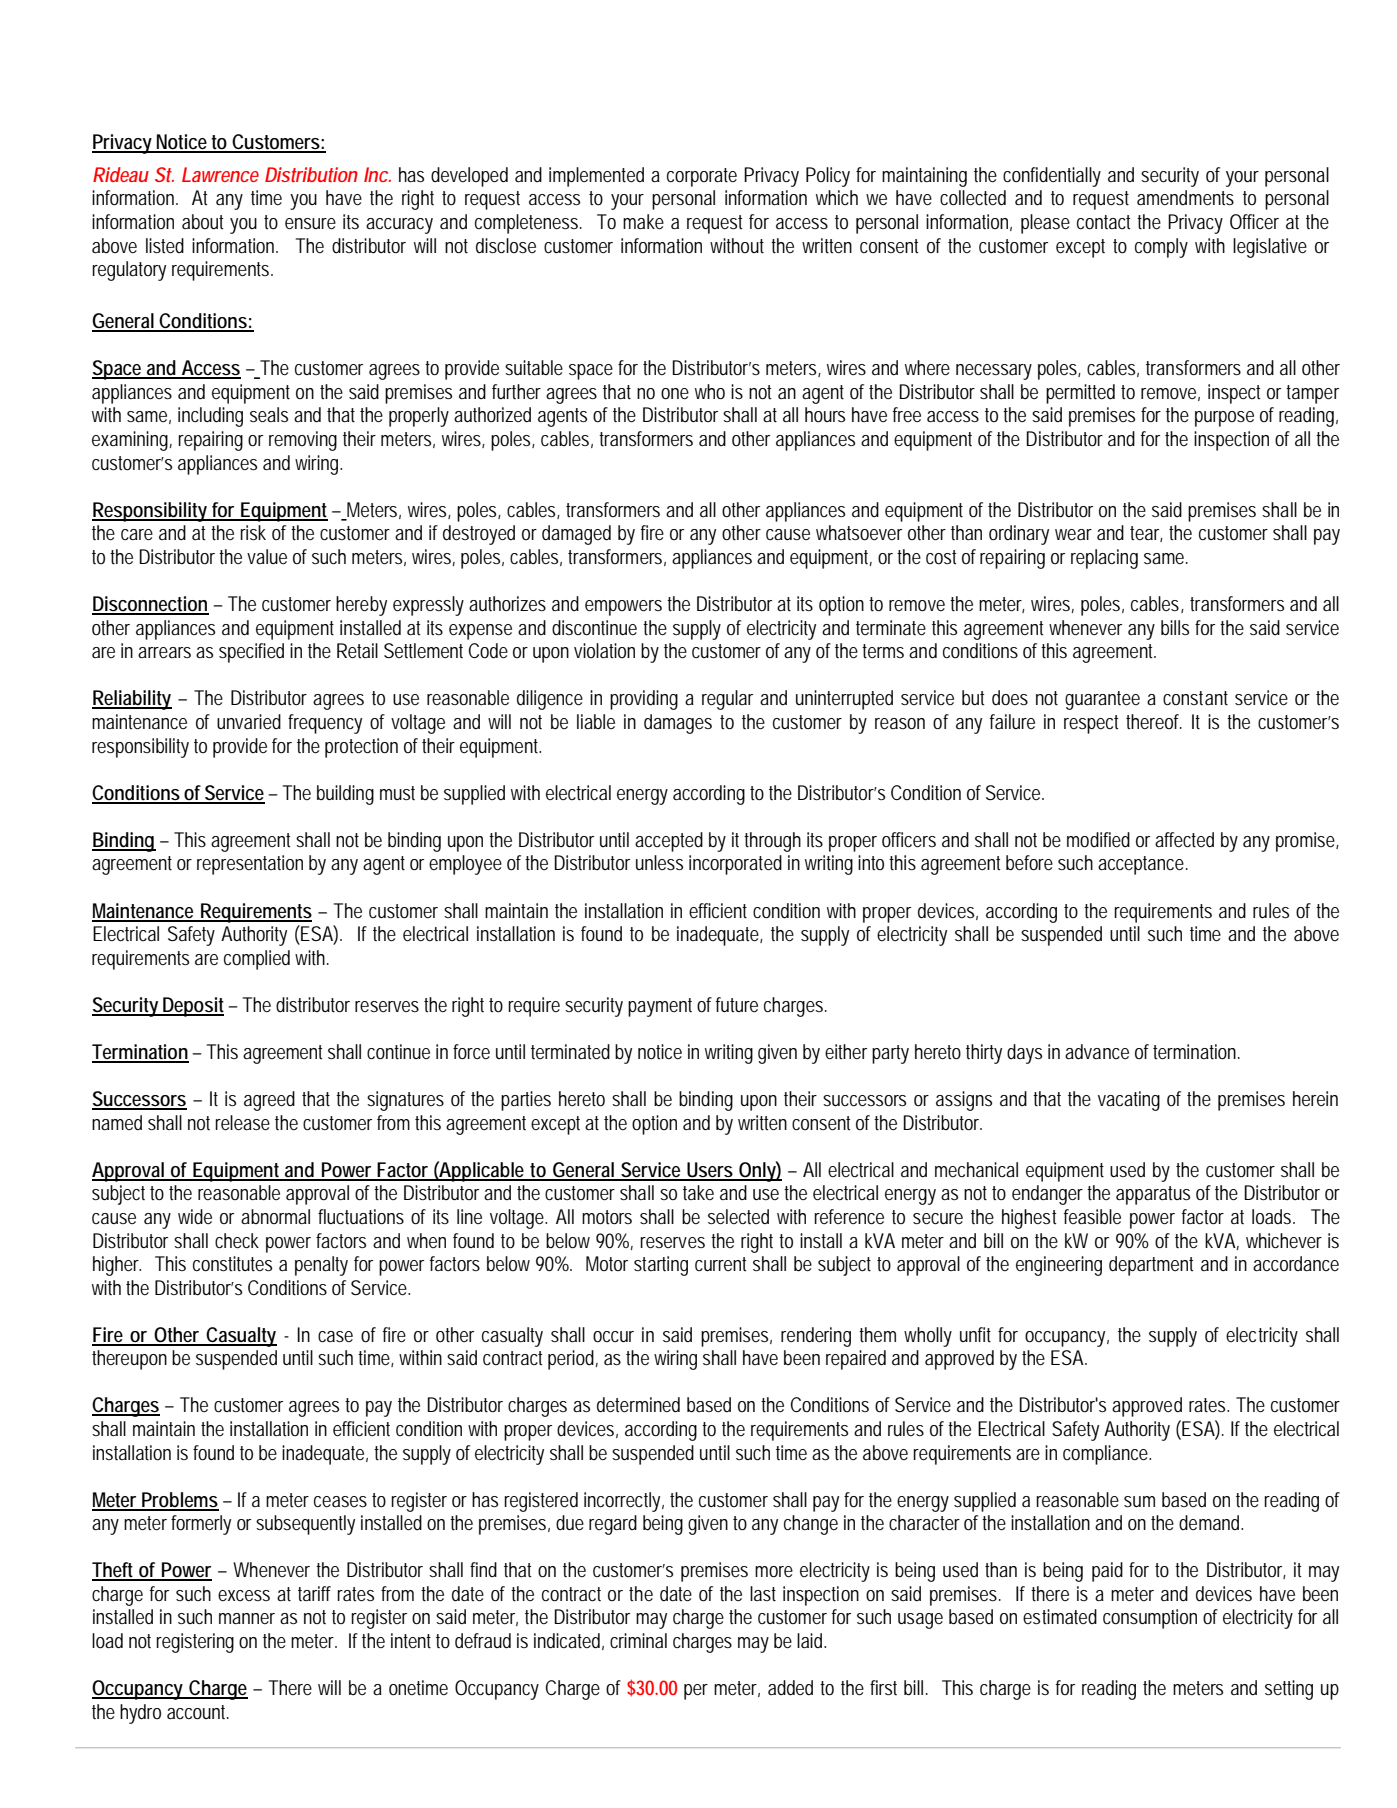  What do you see at coordinates (1143, 865) in the screenshot?
I see `acceptance` at bounding box center [1143, 865].
